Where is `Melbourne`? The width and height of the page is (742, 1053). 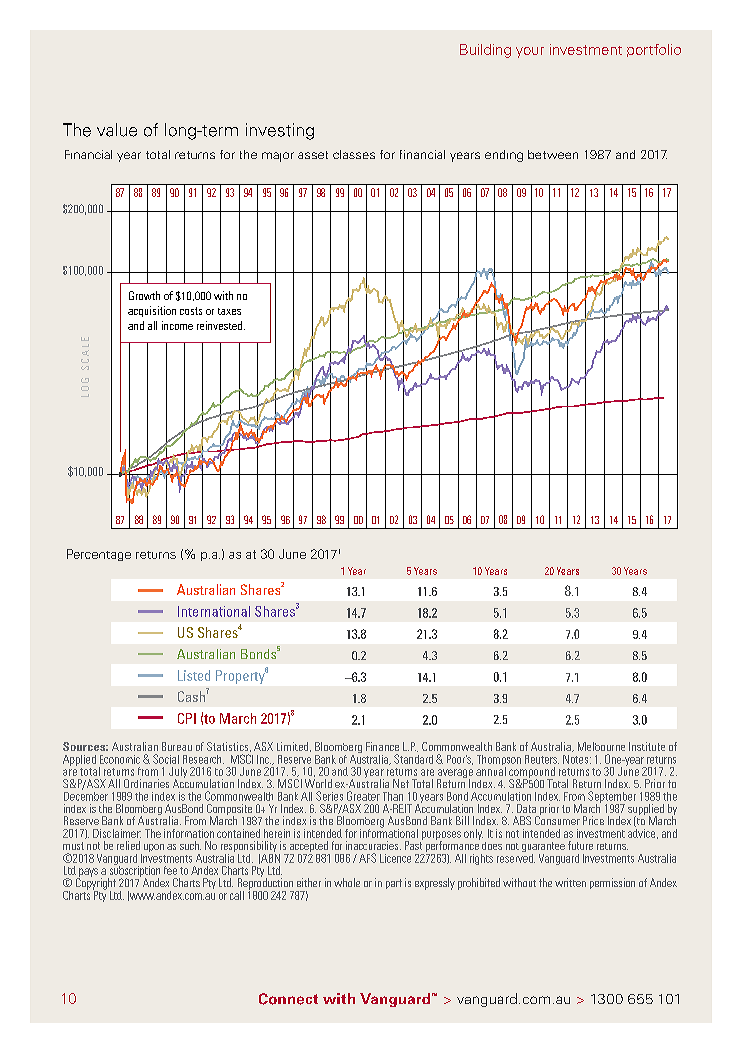 Melbourne is located at coordinates (601, 746).
